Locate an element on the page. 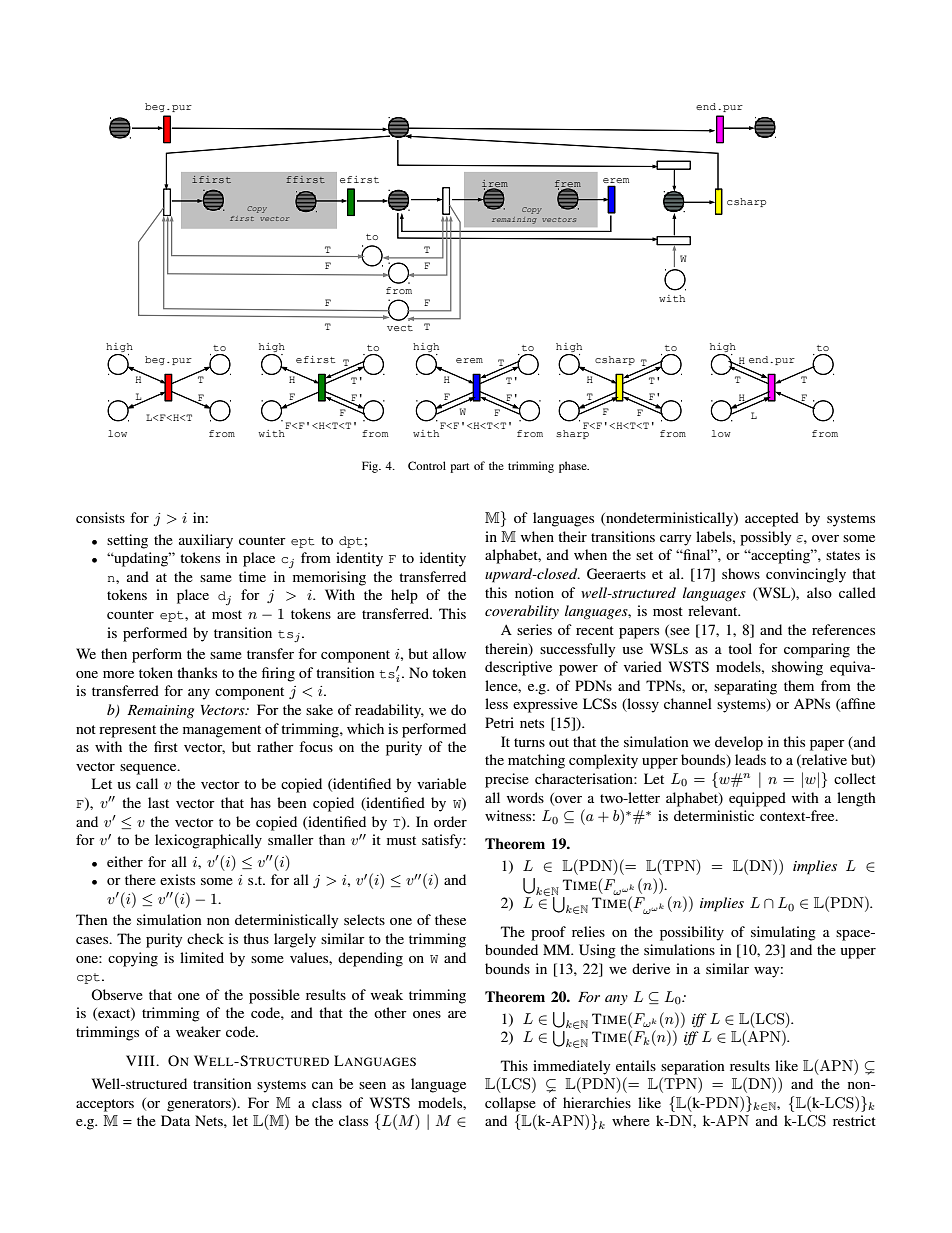  Data is located at coordinates (175, 1120).
